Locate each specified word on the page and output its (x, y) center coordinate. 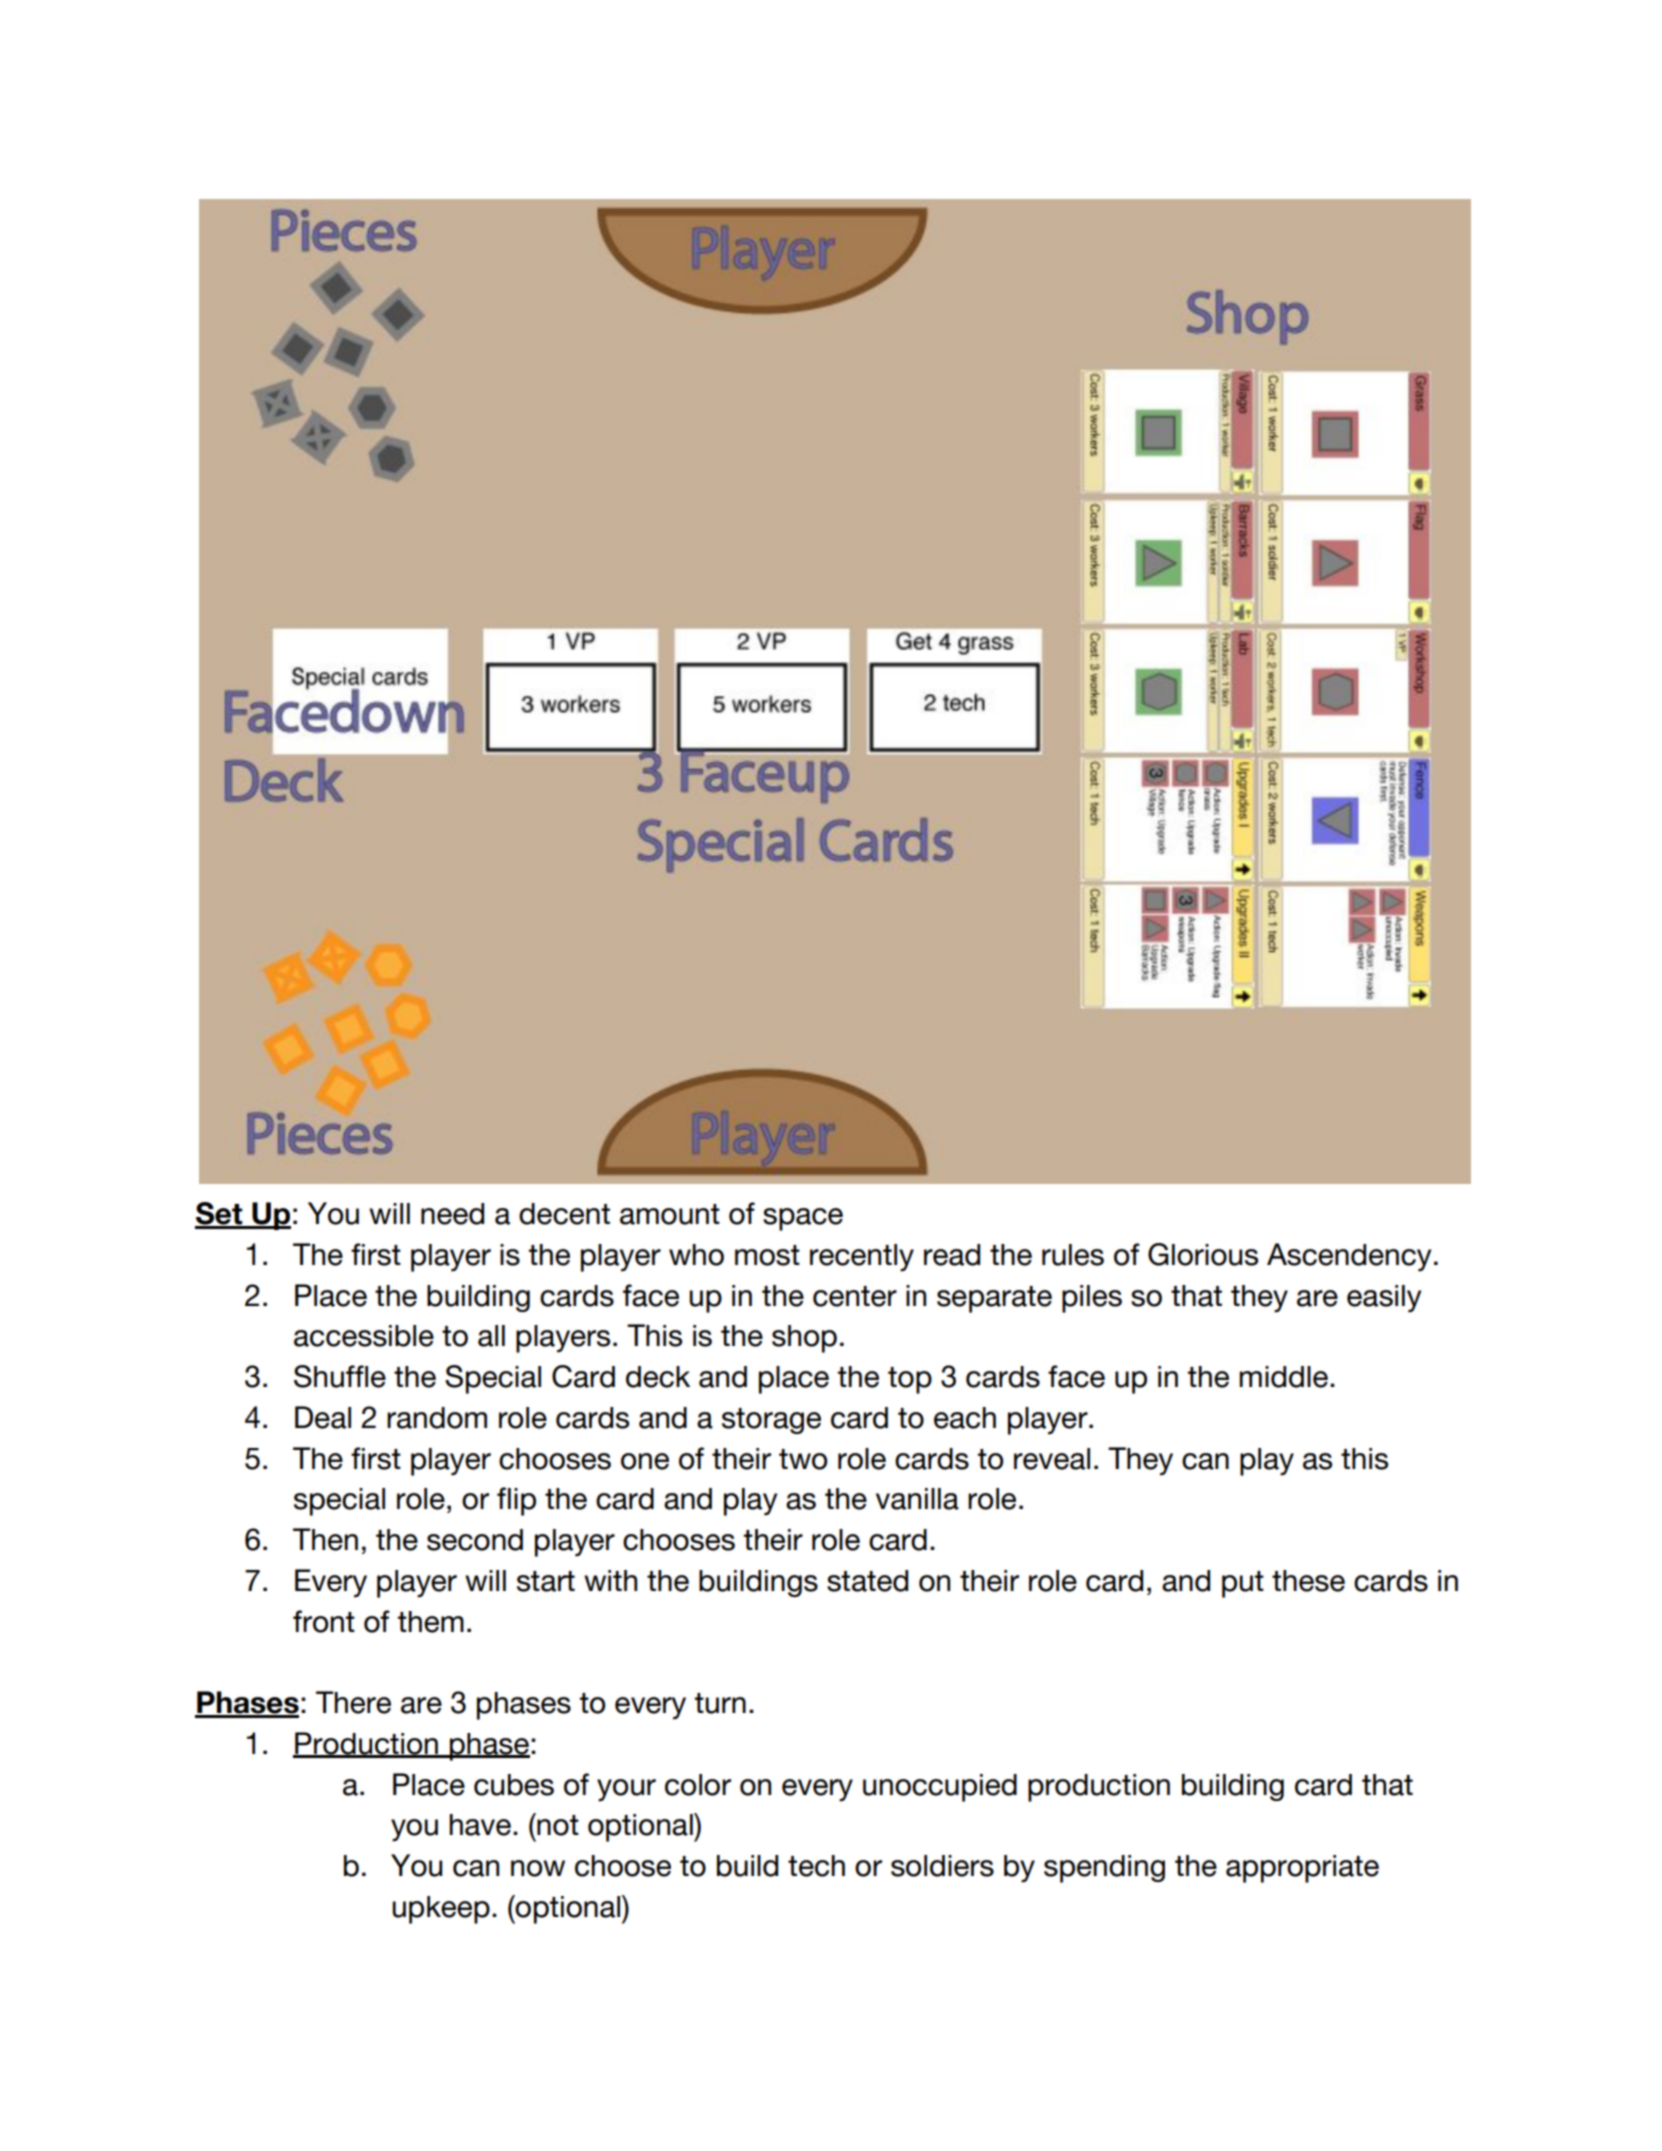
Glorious (1203, 1254)
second (475, 1540)
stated (867, 1581)
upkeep (441, 1910)
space (803, 1219)
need (452, 1214)
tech (816, 1866)
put (1243, 1584)
